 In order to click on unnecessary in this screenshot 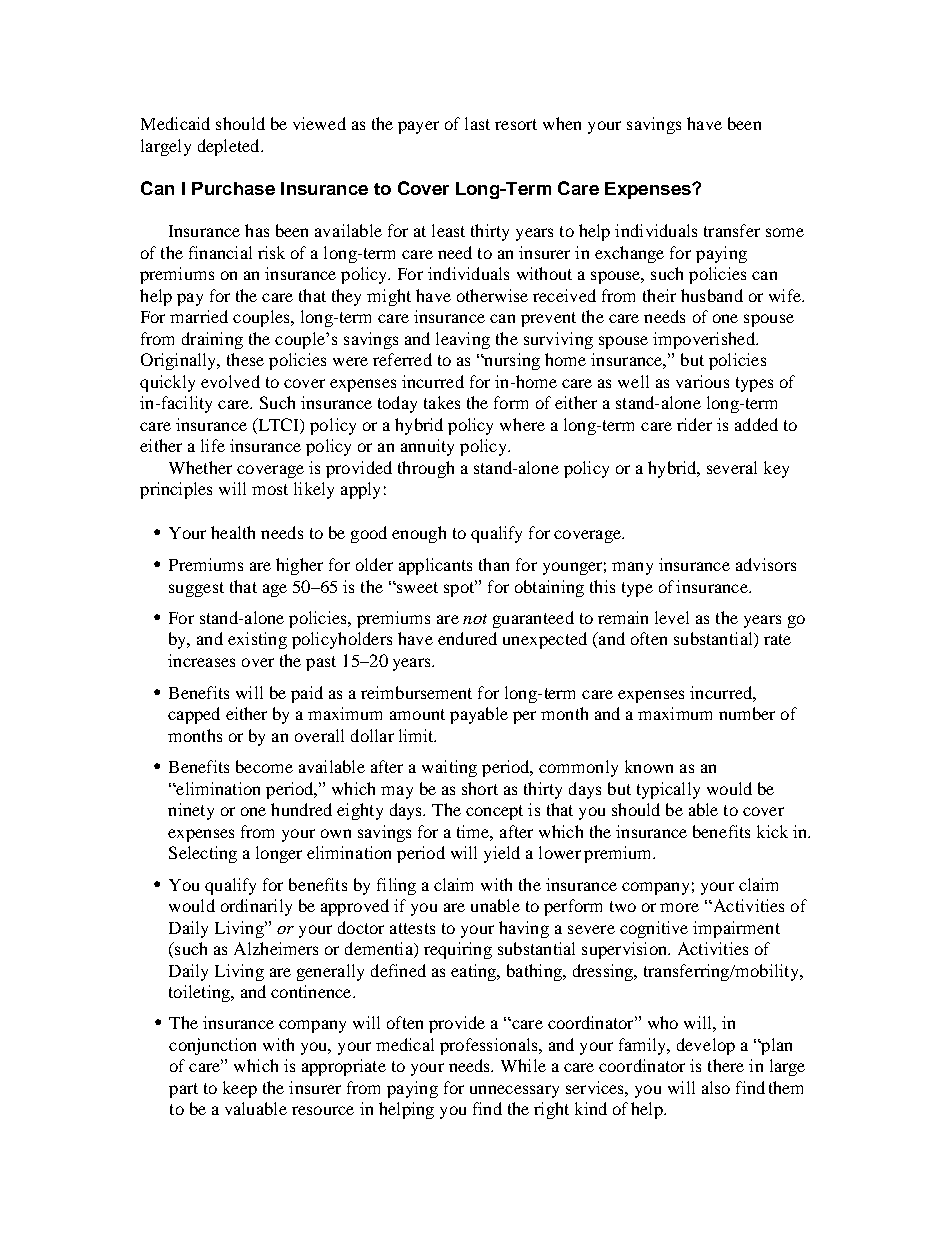, I will do `click(514, 1091)`.
